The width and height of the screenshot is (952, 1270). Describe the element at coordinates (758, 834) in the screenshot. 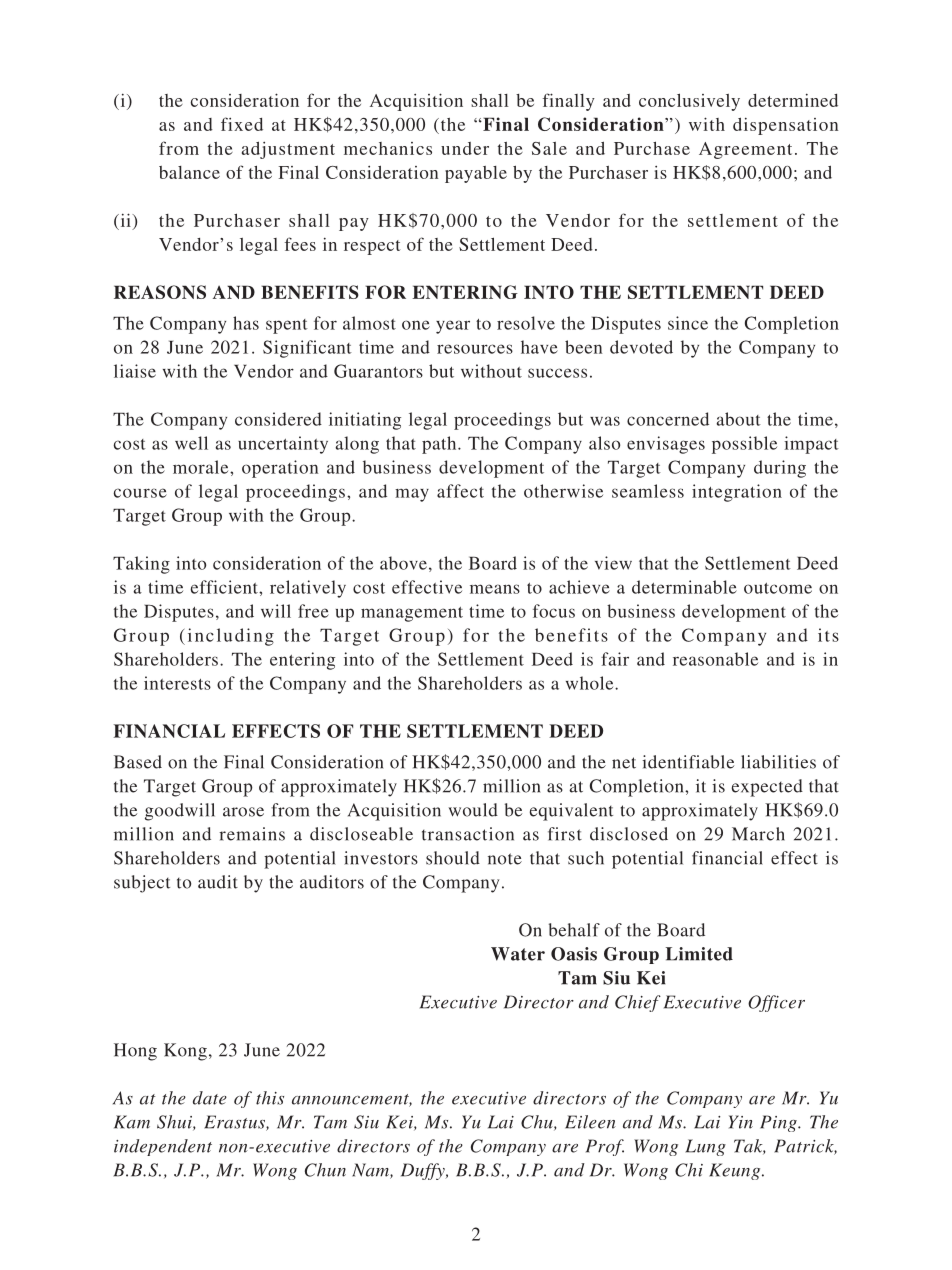

I see `March` at that location.
